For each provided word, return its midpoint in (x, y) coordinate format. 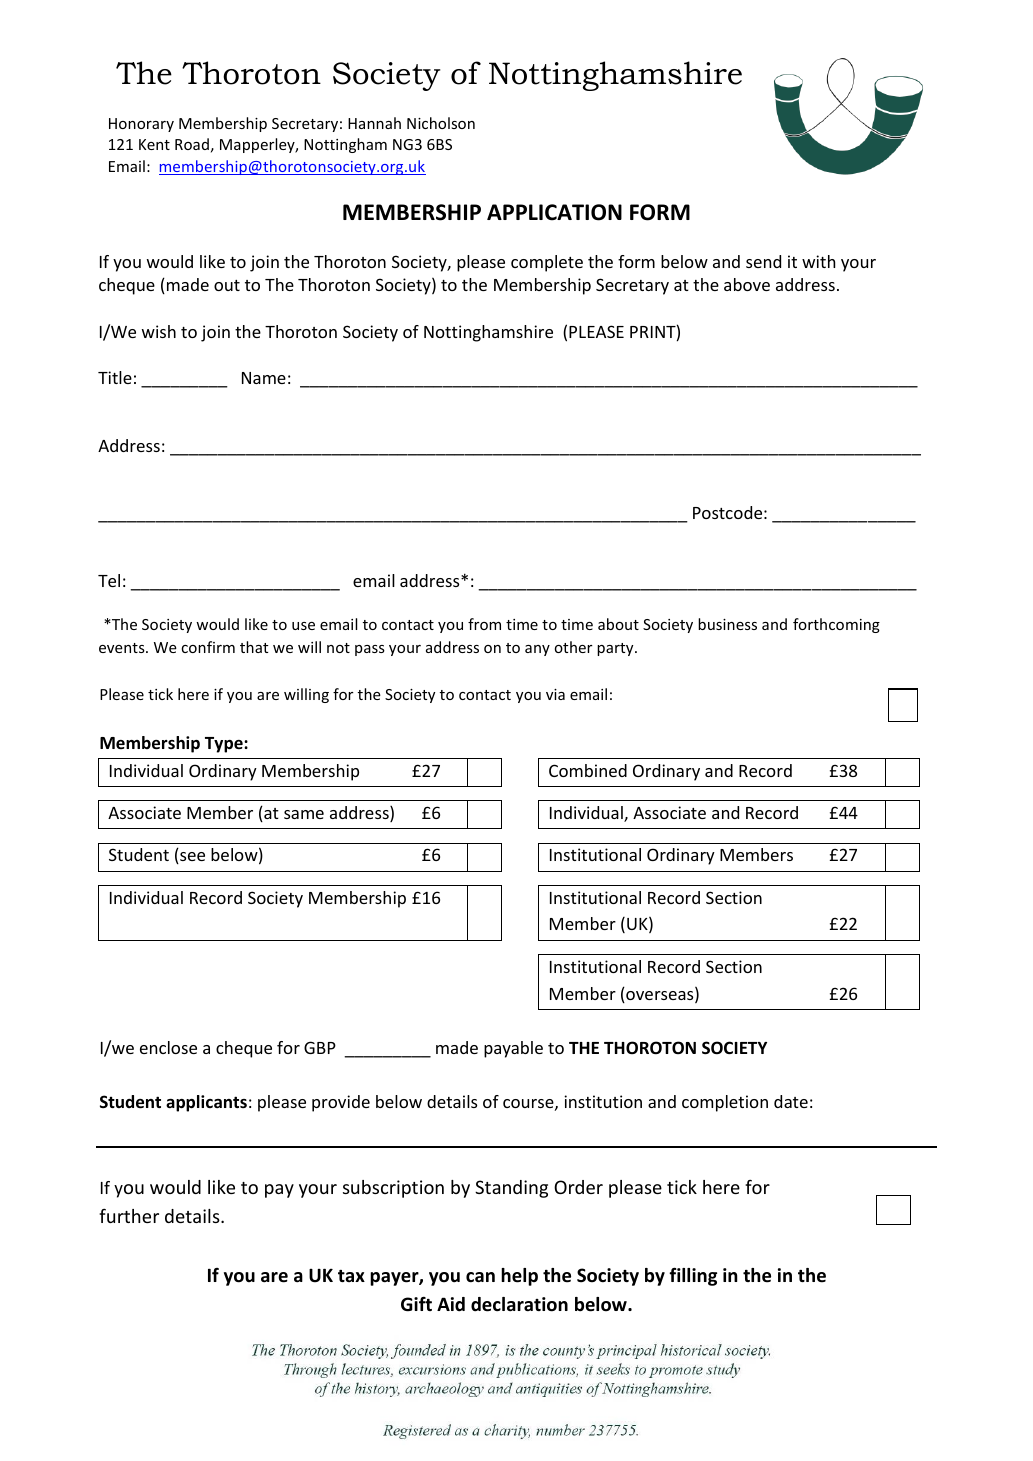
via (555, 694)
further (129, 1215)
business (727, 624)
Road (192, 144)
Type (225, 745)
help (519, 1277)
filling (693, 1276)
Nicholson (441, 123)
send (763, 261)
